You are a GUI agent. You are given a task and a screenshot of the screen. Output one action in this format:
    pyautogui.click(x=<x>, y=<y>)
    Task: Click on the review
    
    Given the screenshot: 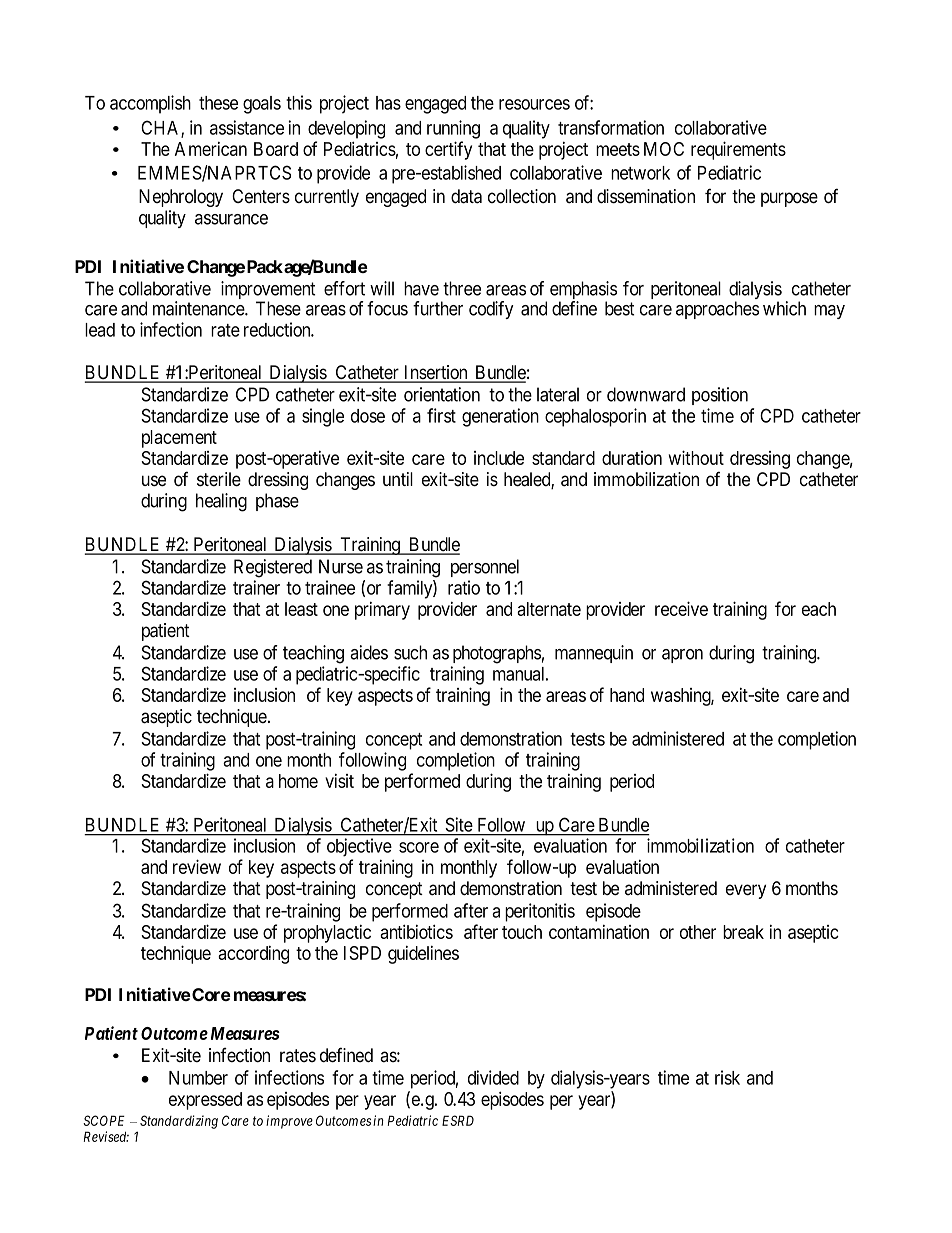 What is the action you would take?
    pyautogui.click(x=197, y=866)
